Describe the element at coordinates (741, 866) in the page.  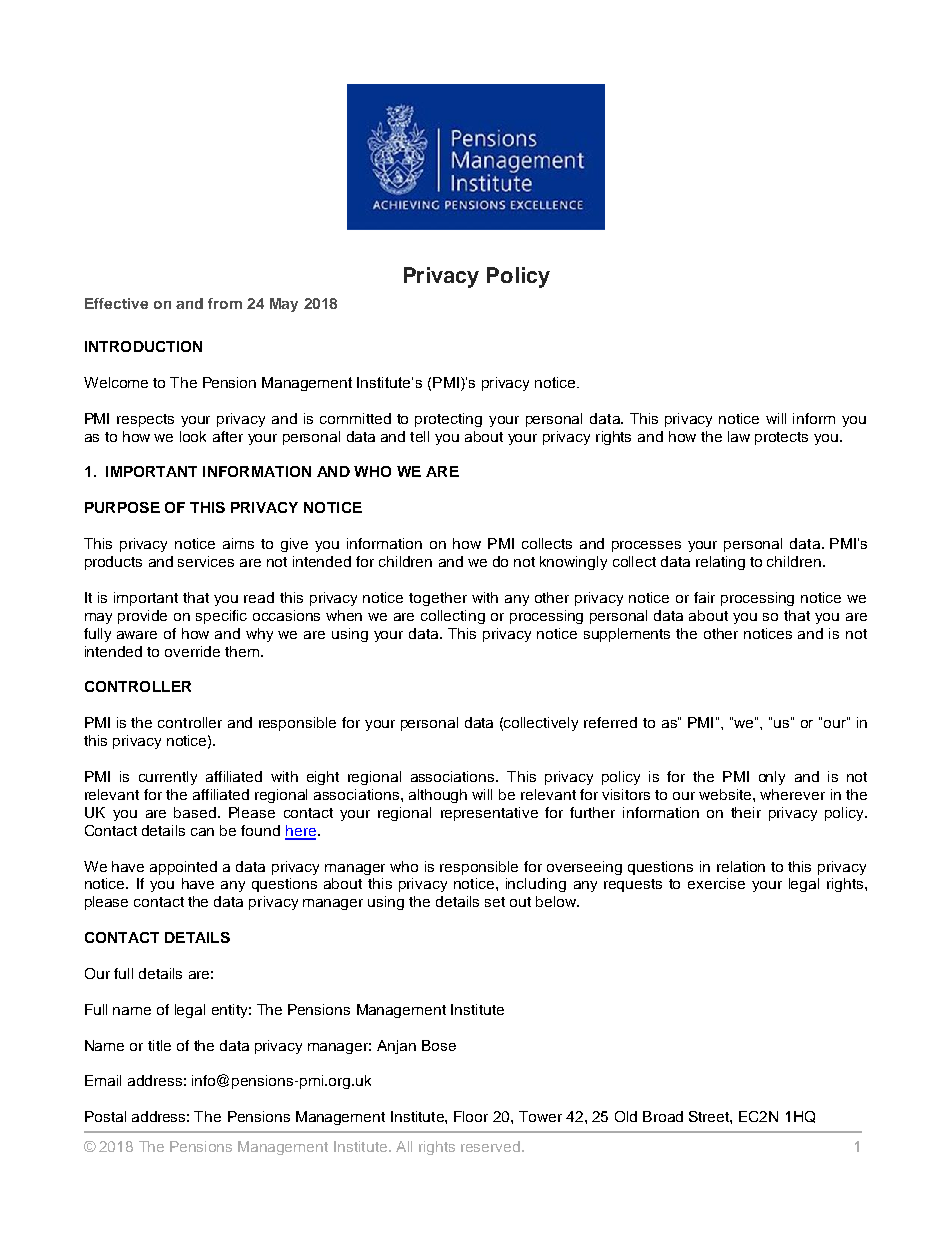
I see `relation` at that location.
